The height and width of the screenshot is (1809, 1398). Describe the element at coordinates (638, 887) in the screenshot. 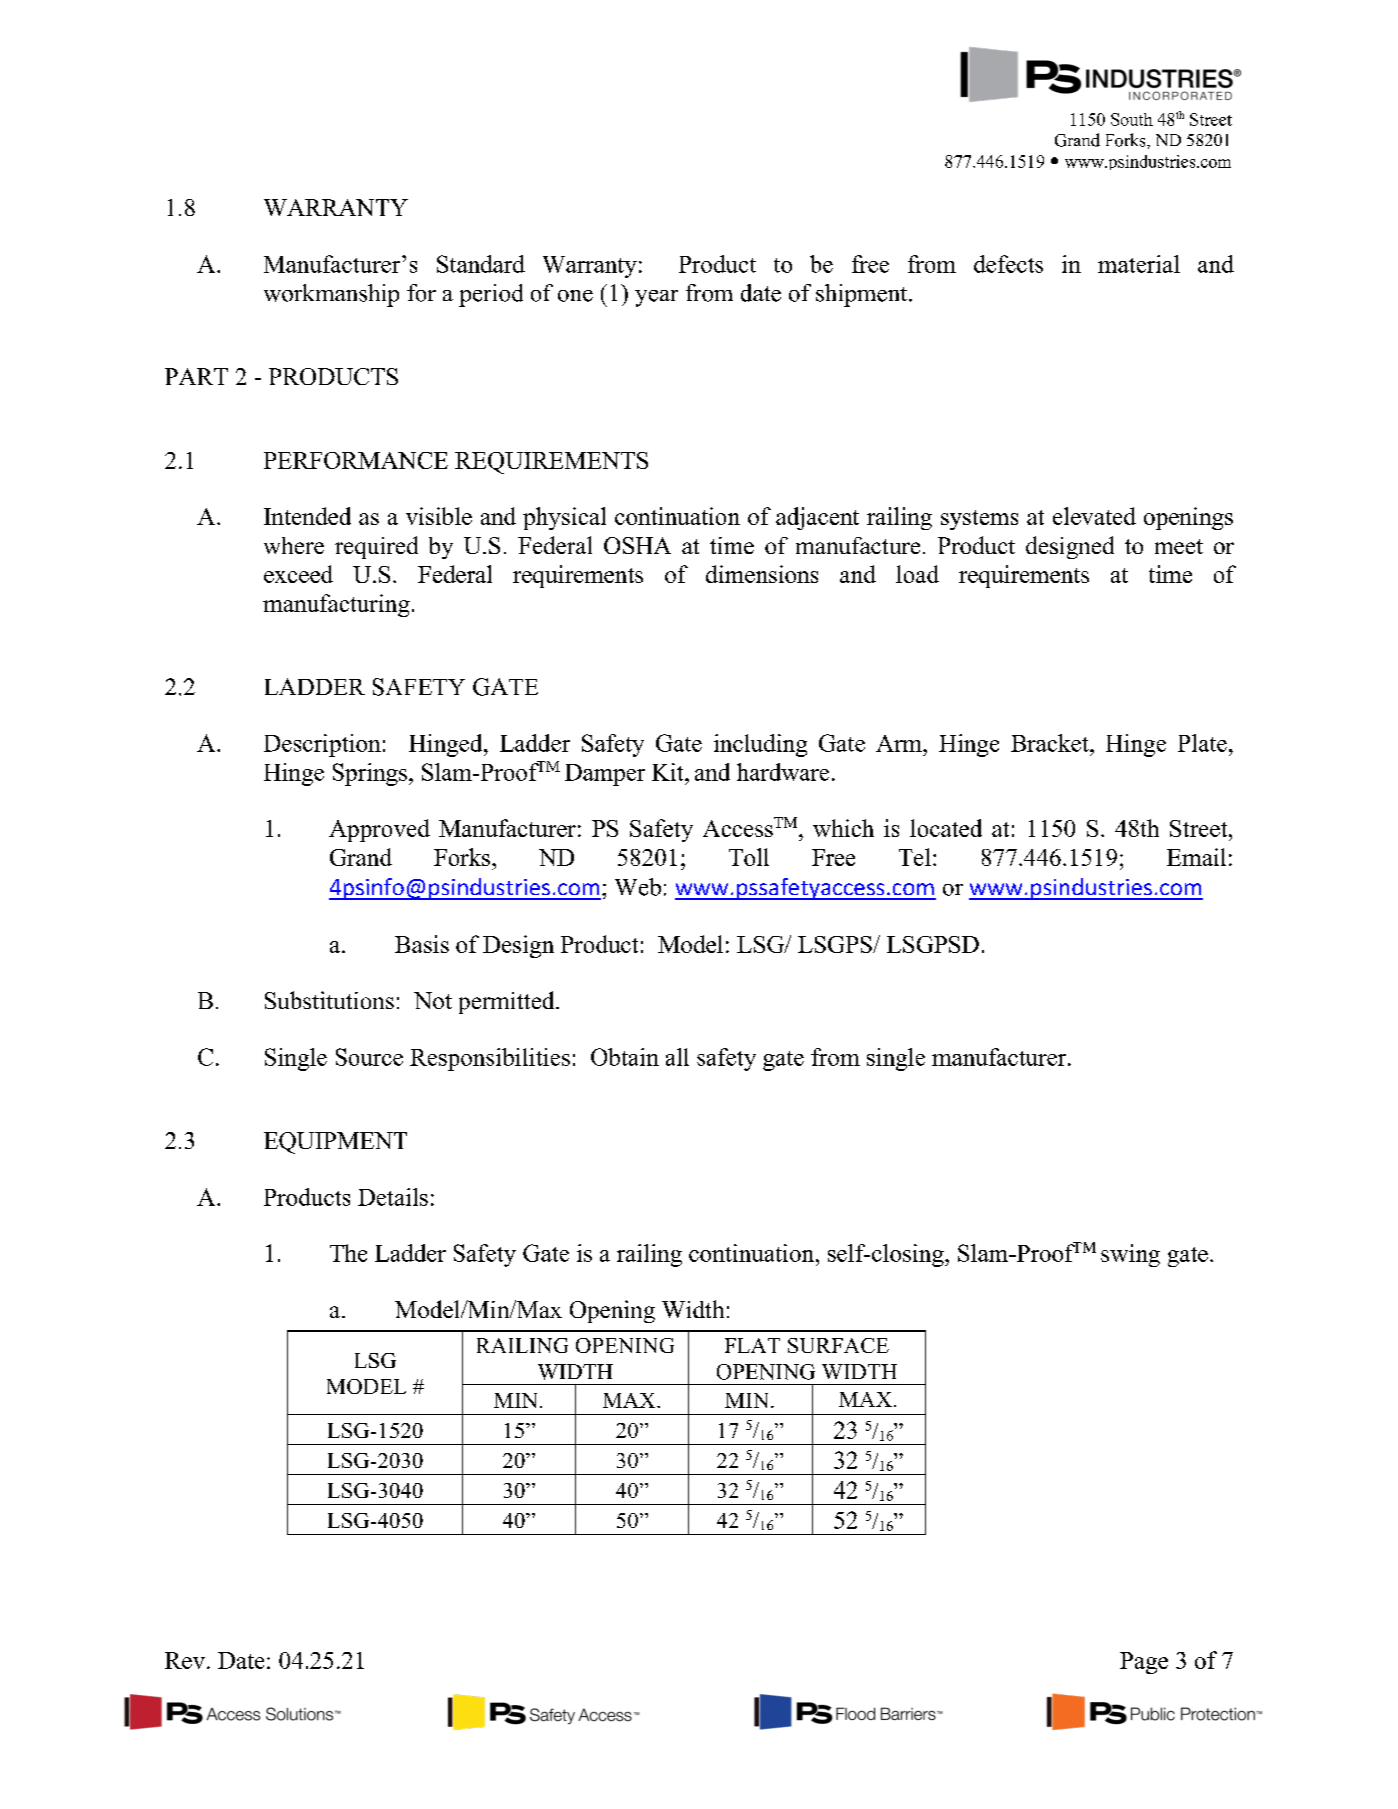

I see `Web` at that location.
